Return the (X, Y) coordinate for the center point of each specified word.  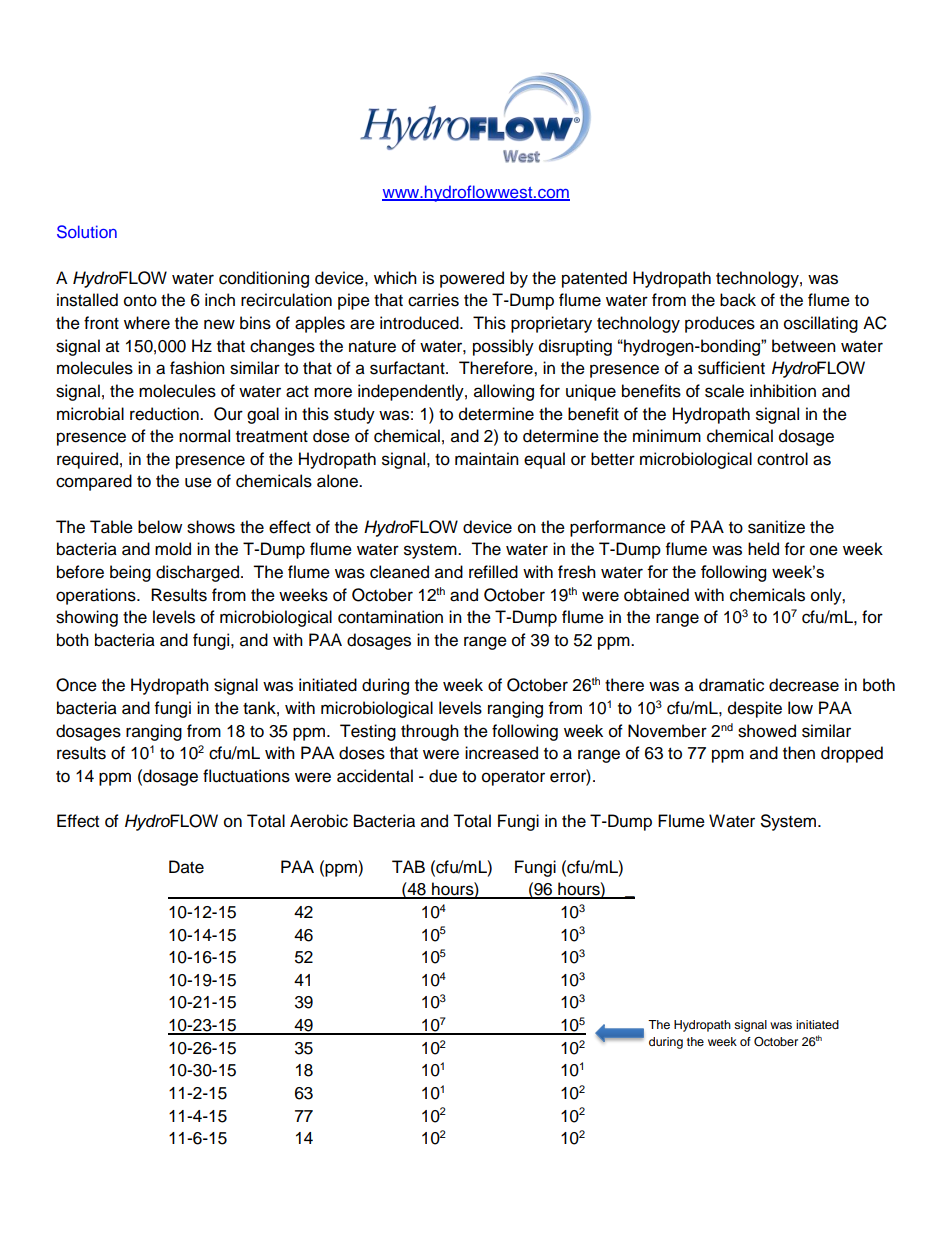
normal (204, 436)
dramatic (731, 685)
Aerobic (319, 821)
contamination (390, 617)
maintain (487, 459)
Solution (87, 232)
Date (186, 867)
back (738, 300)
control (782, 459)
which (395, 278)
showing (87, 618)
